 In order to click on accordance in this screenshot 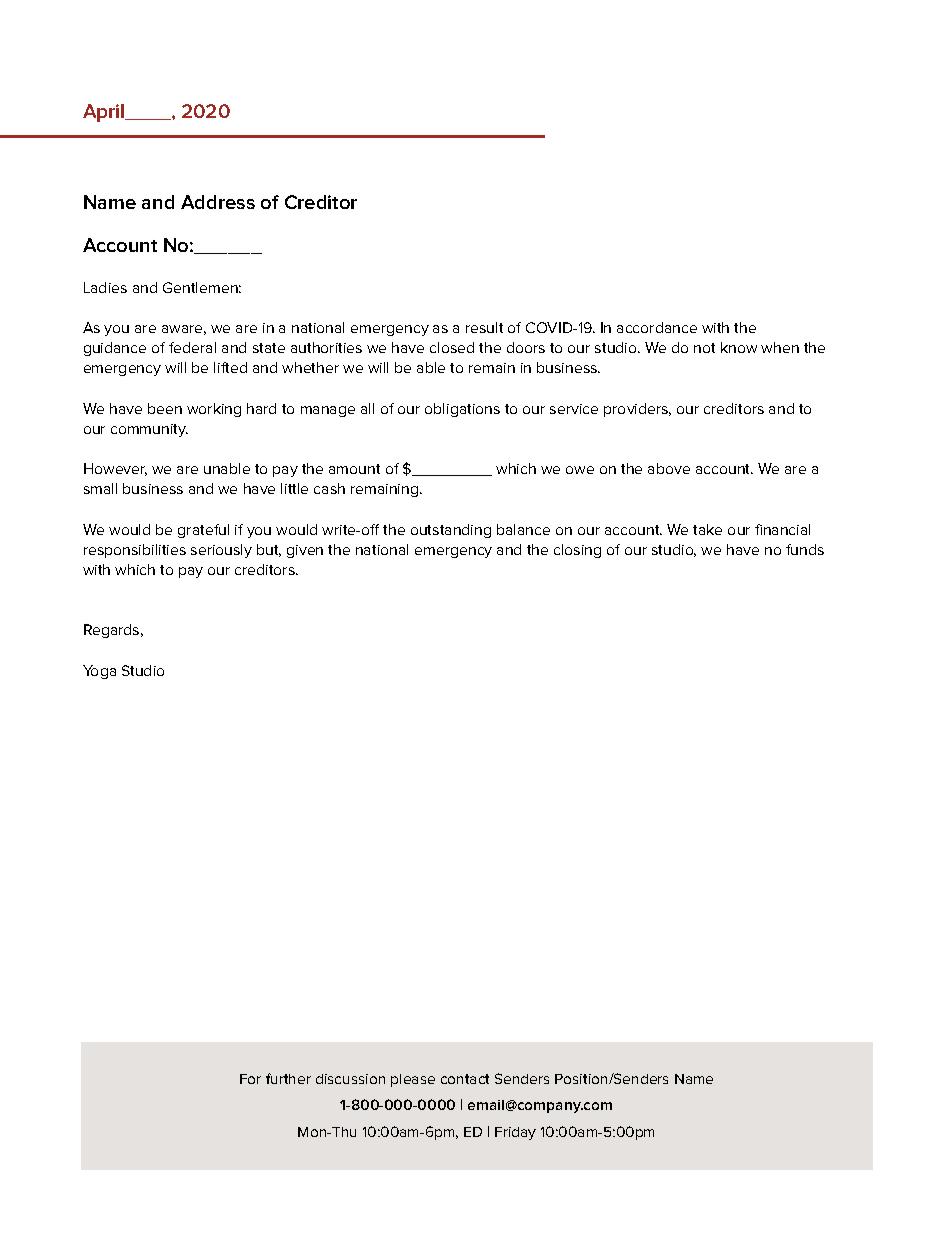, I will do `click(657, 327)`.
